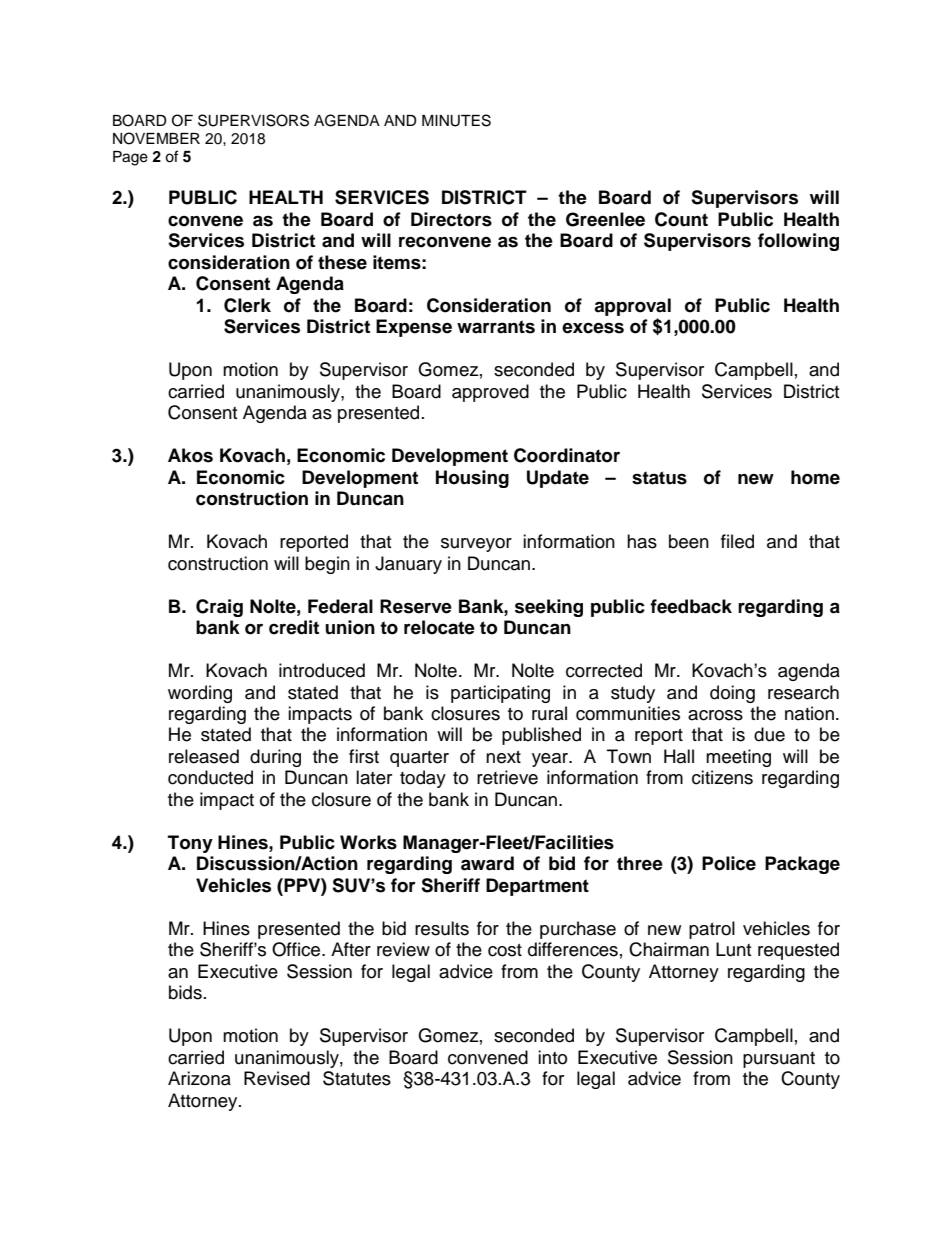 This page has height=1233, width=952. Describe the element at coordinates (156, 138) in the page. I see `NOVEMBER` at that location.
